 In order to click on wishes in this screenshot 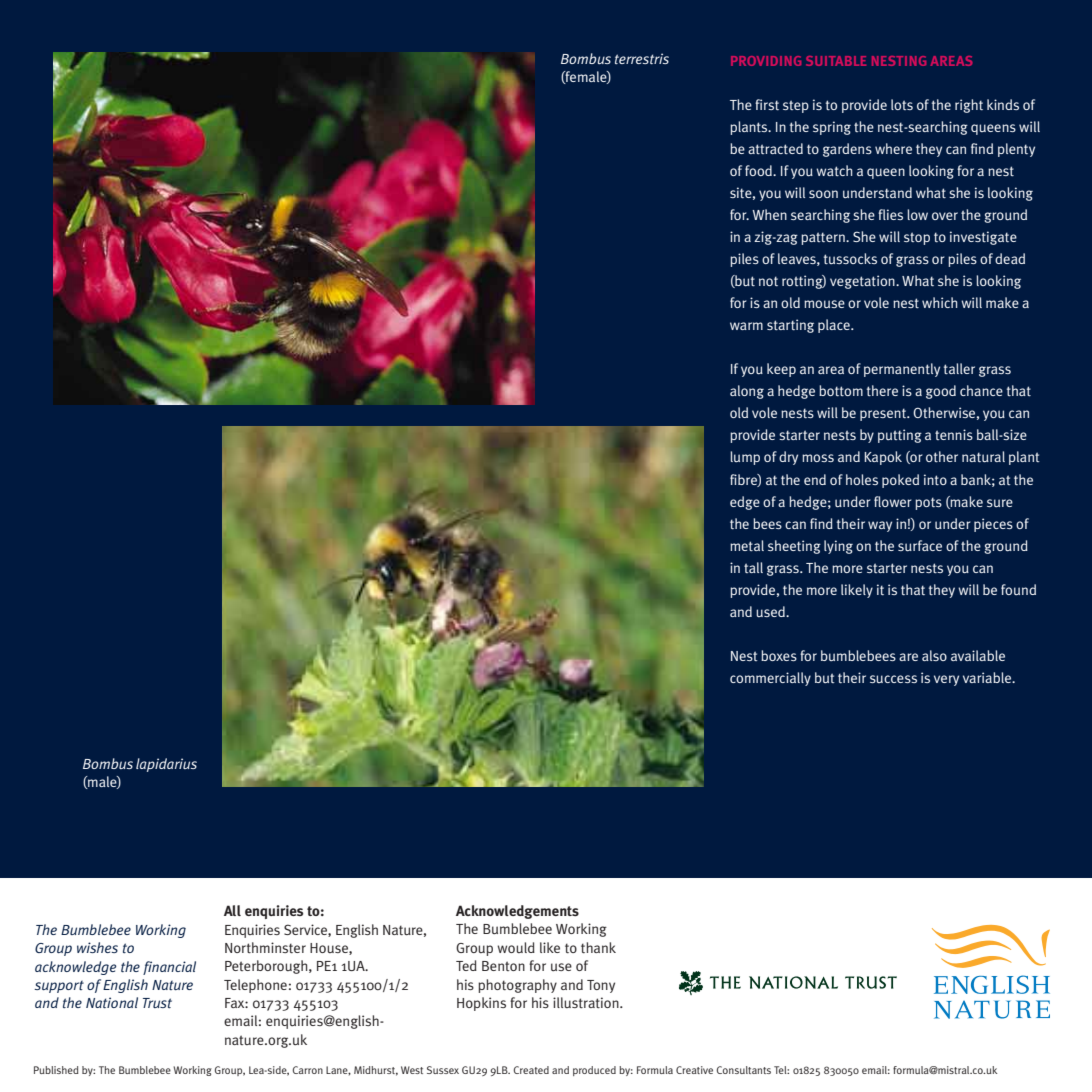, I will do `click(97, 947)`.
